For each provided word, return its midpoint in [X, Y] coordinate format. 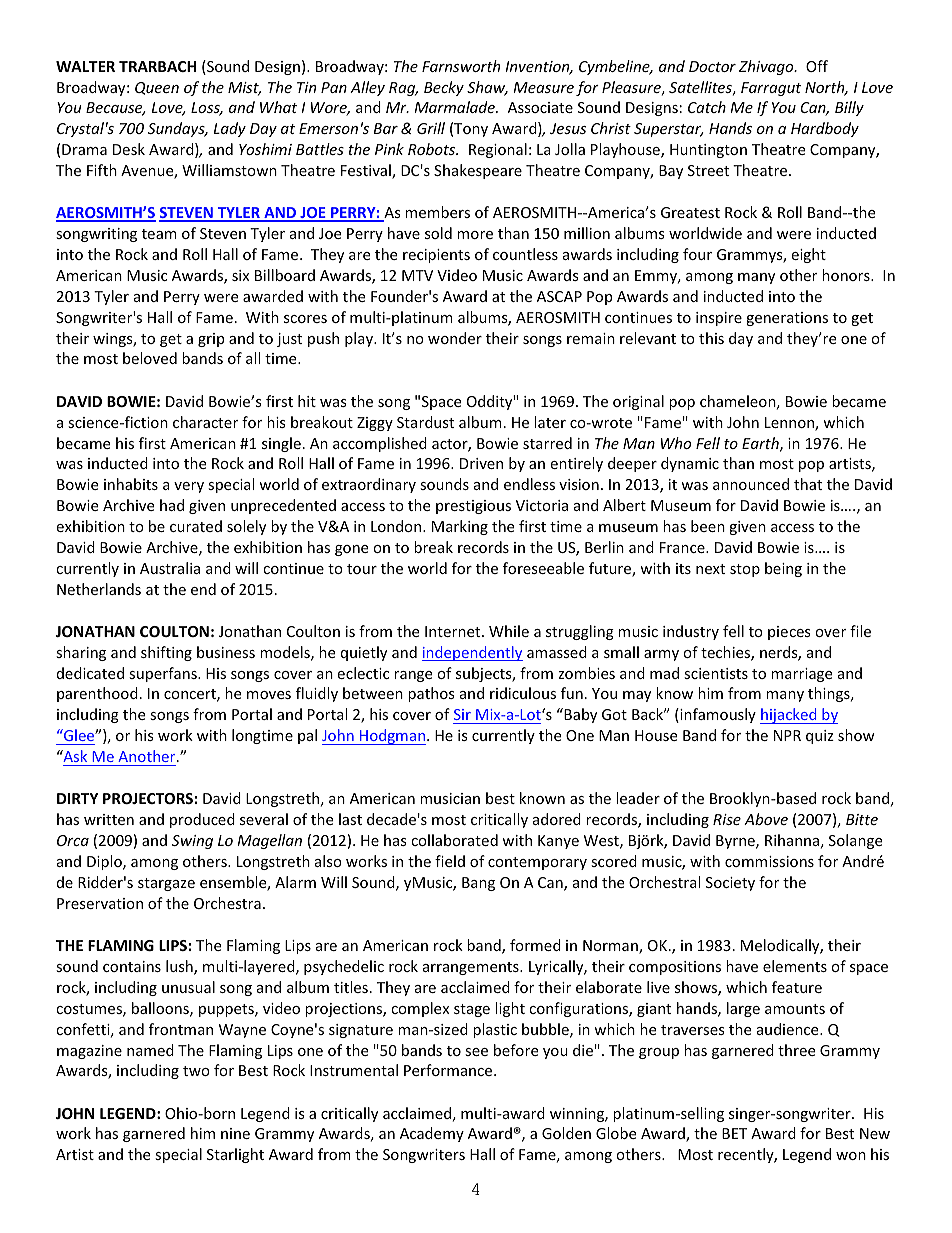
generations [787, 319]
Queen [157, 88]
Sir [462, 714]
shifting [166, 653]
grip [211, 340]
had [172, 505]
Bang [478, 884]
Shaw [487, 88]
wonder [455, 338]
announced [751, 484]
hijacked [789, 716]
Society [730, 884]
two [196, 1071]
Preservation [100, 903]
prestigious [473, 507]
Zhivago [767, 67]
